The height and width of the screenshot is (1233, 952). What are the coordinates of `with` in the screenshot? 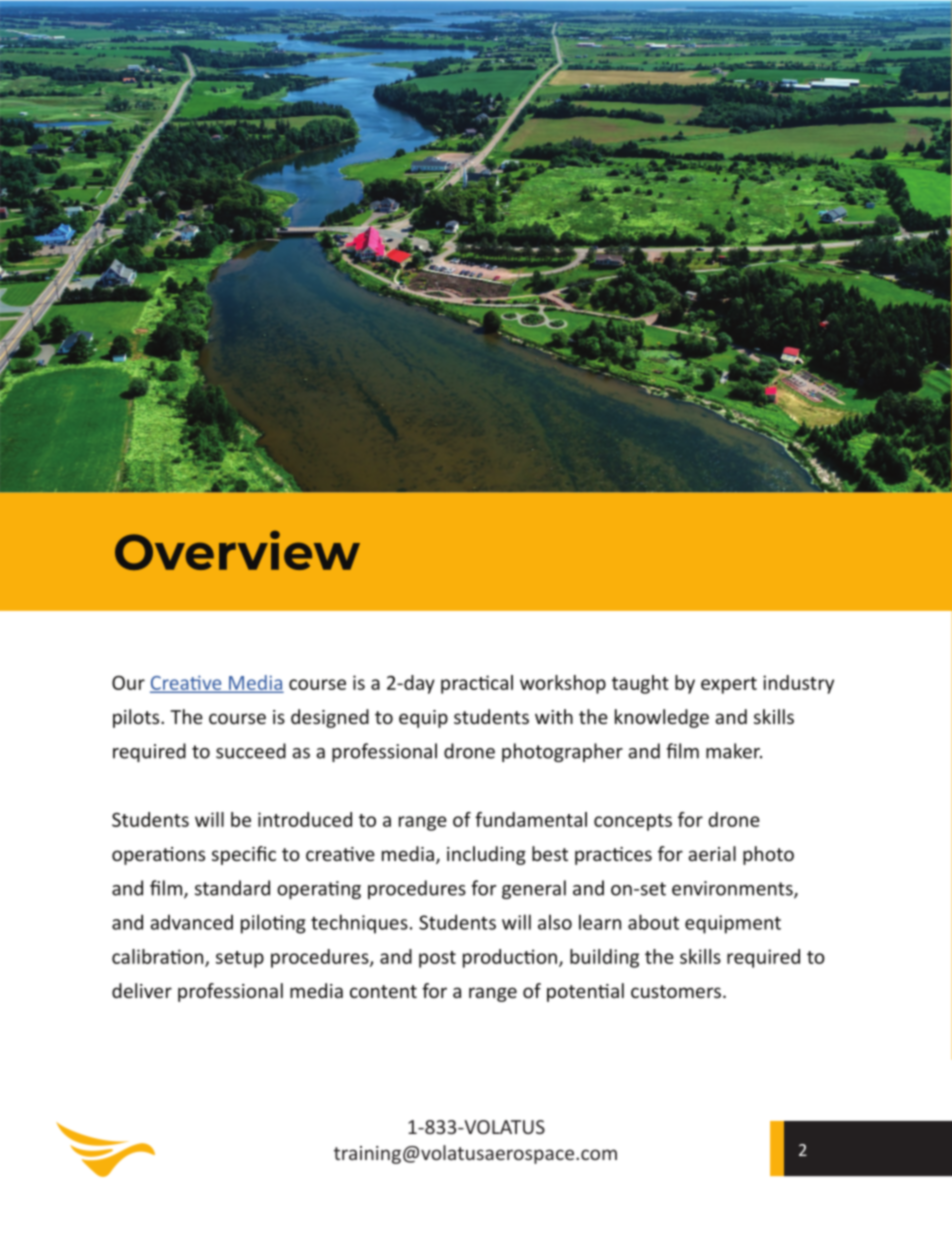 It's located at (554, 716).
